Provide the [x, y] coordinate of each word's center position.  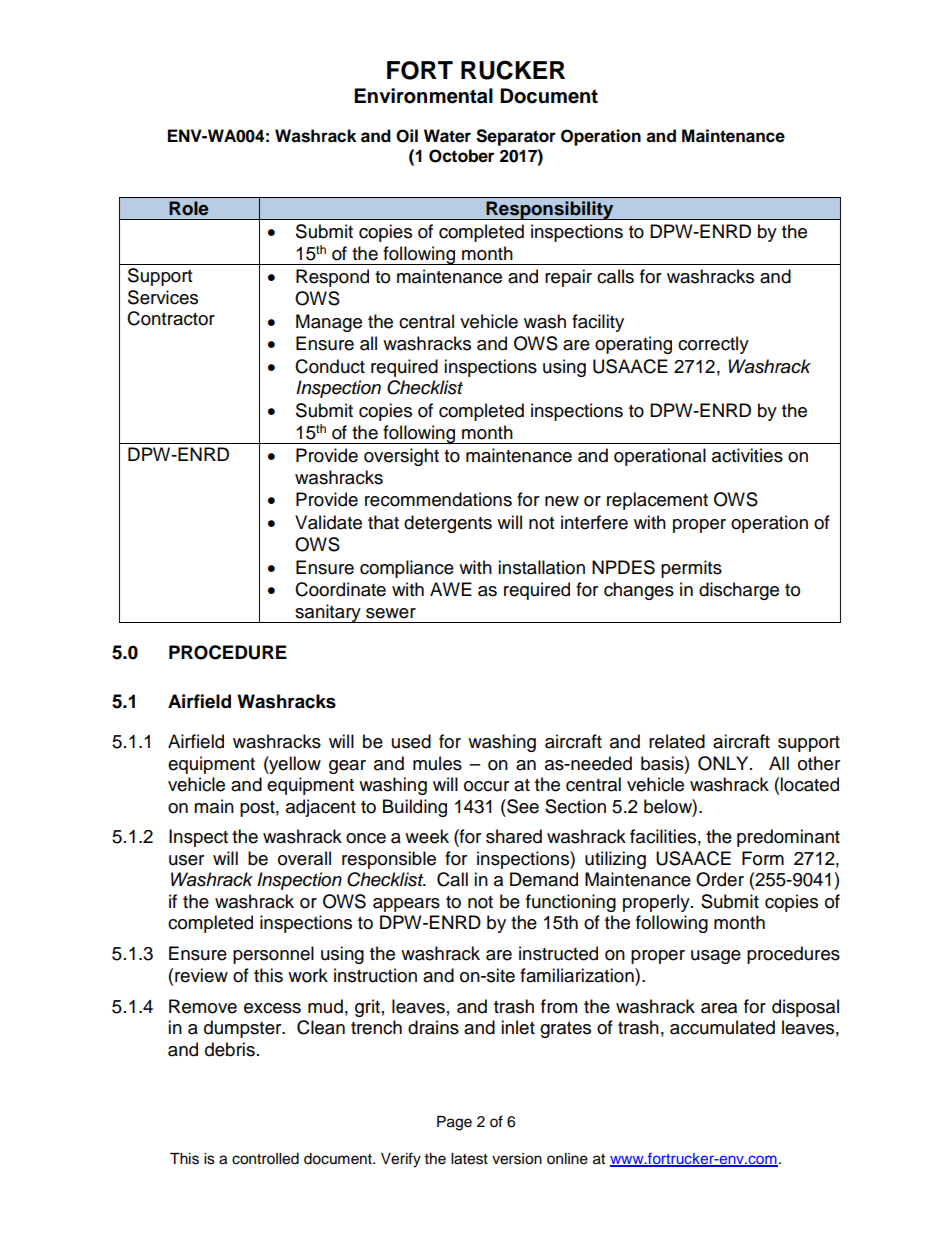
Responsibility [550, 210]
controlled [265, 1159]
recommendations [438, 499]
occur [486, 786]
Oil [407, 136]
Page [454, 1123]
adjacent [321, 808]
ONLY [724, 763]
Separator [516, 137]
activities [747, 455]
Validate [328, 522]
